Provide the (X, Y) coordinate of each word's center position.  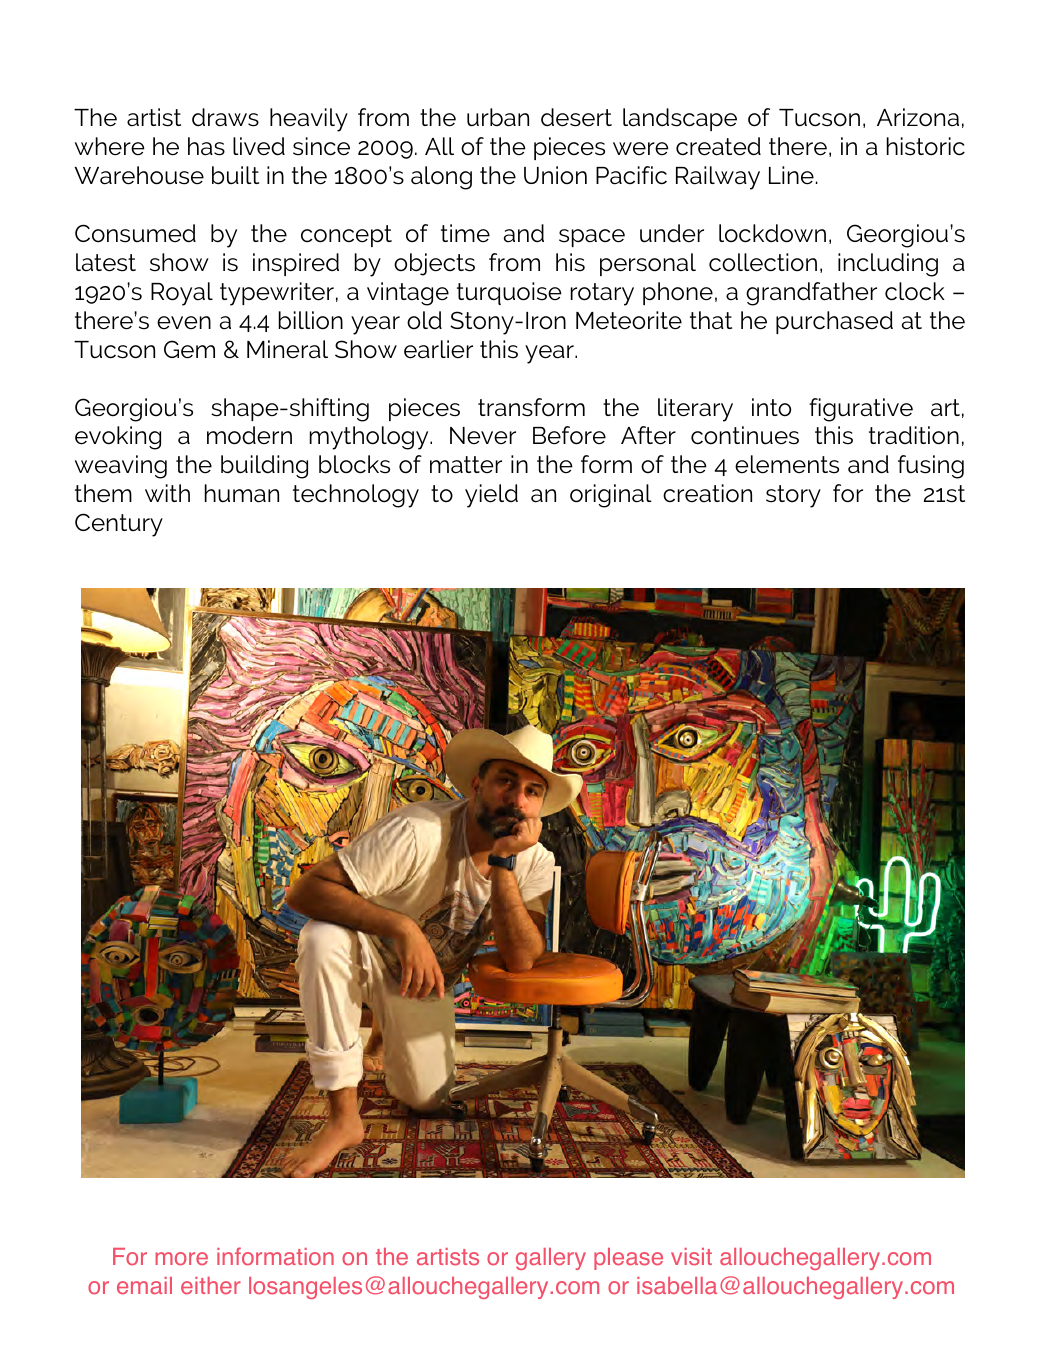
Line (791, 175)
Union (555, 175)
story (793, 496)
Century (119, 525)
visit (691, 1257)
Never (483, 435)
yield (491, 496)
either (211, 1285)
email (144, 1285)
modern (249, 435)
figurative (861, 410)
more (181, 1258)
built (235, 175)
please (628, 1259)
